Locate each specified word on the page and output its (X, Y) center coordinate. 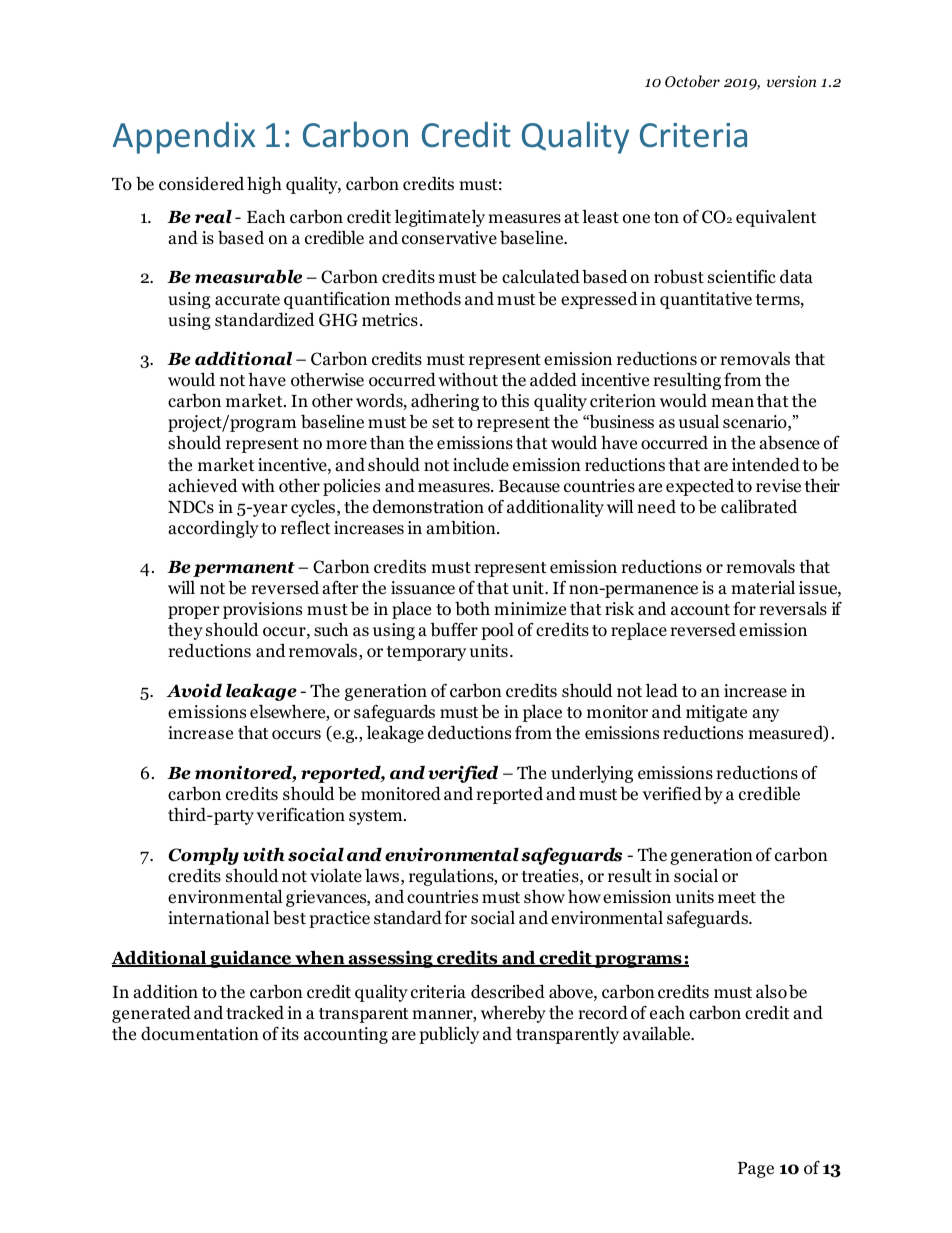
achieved (203, 486)
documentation (200, 1033)
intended (766, 464)
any (765, 715)
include (481, 464)
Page (756, 1170)
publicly (449, 1035)
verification (301, 814)
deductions (469, 732)
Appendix (184, 137)
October (692, 81)
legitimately (440, 218)
